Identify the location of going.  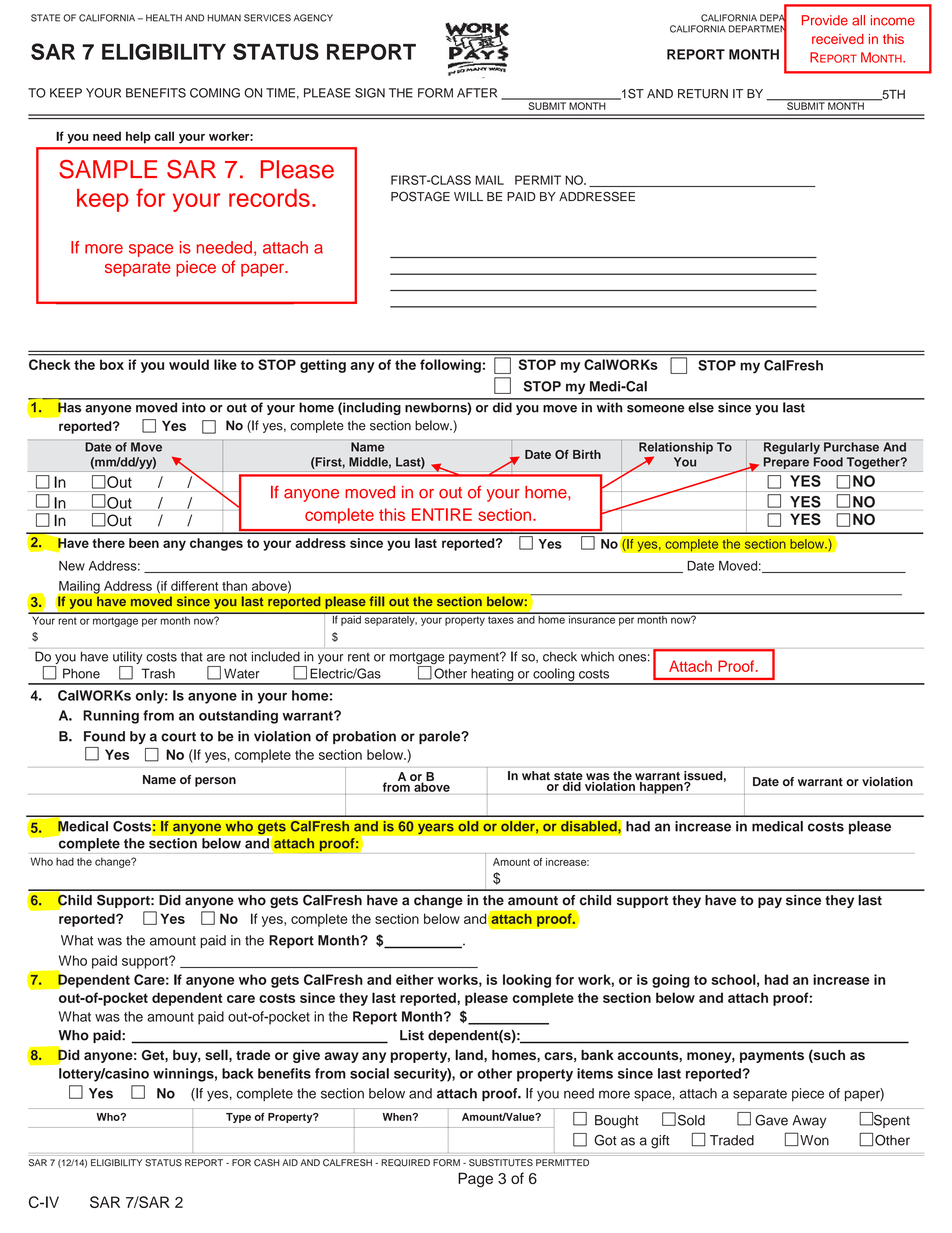
(671, 981).
